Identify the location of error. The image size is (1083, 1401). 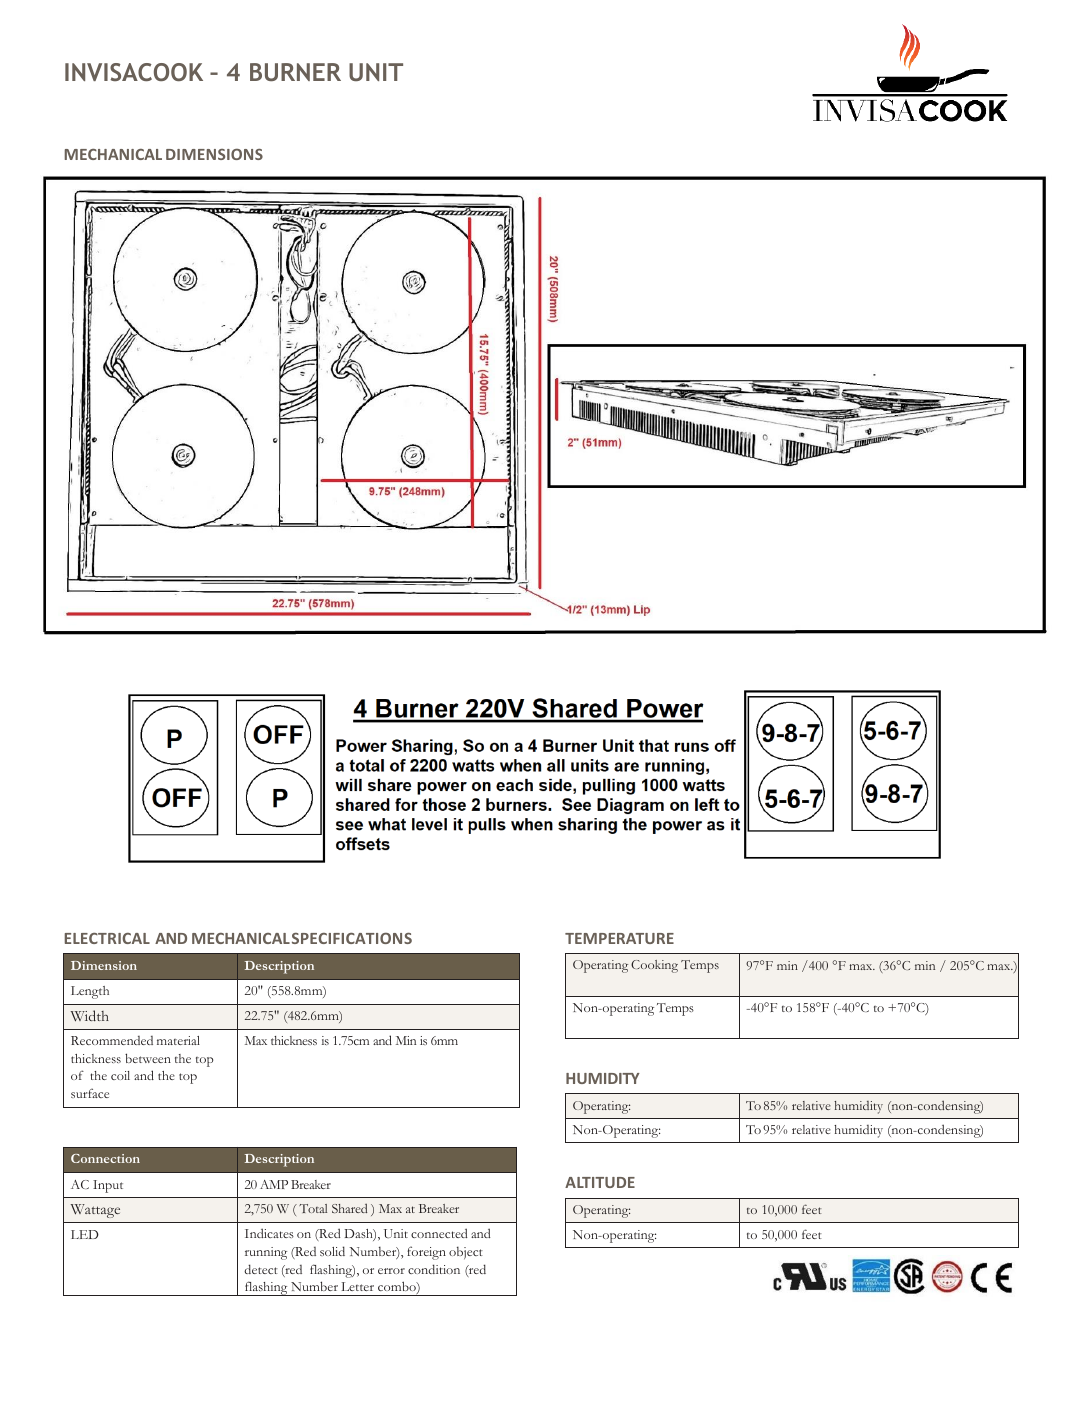
(391, 1271).
